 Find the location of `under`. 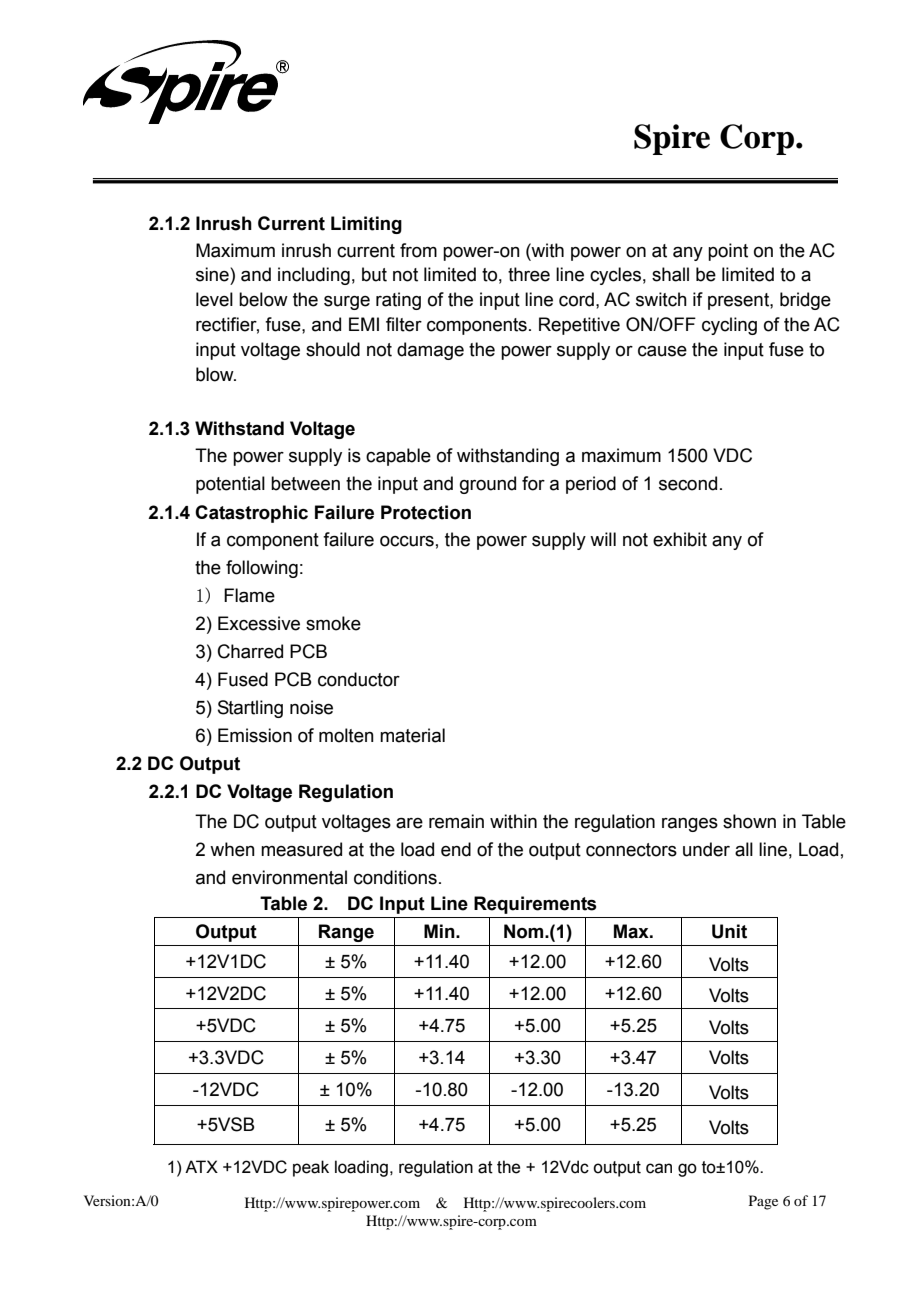

under is located at coordinates (706, 849).
